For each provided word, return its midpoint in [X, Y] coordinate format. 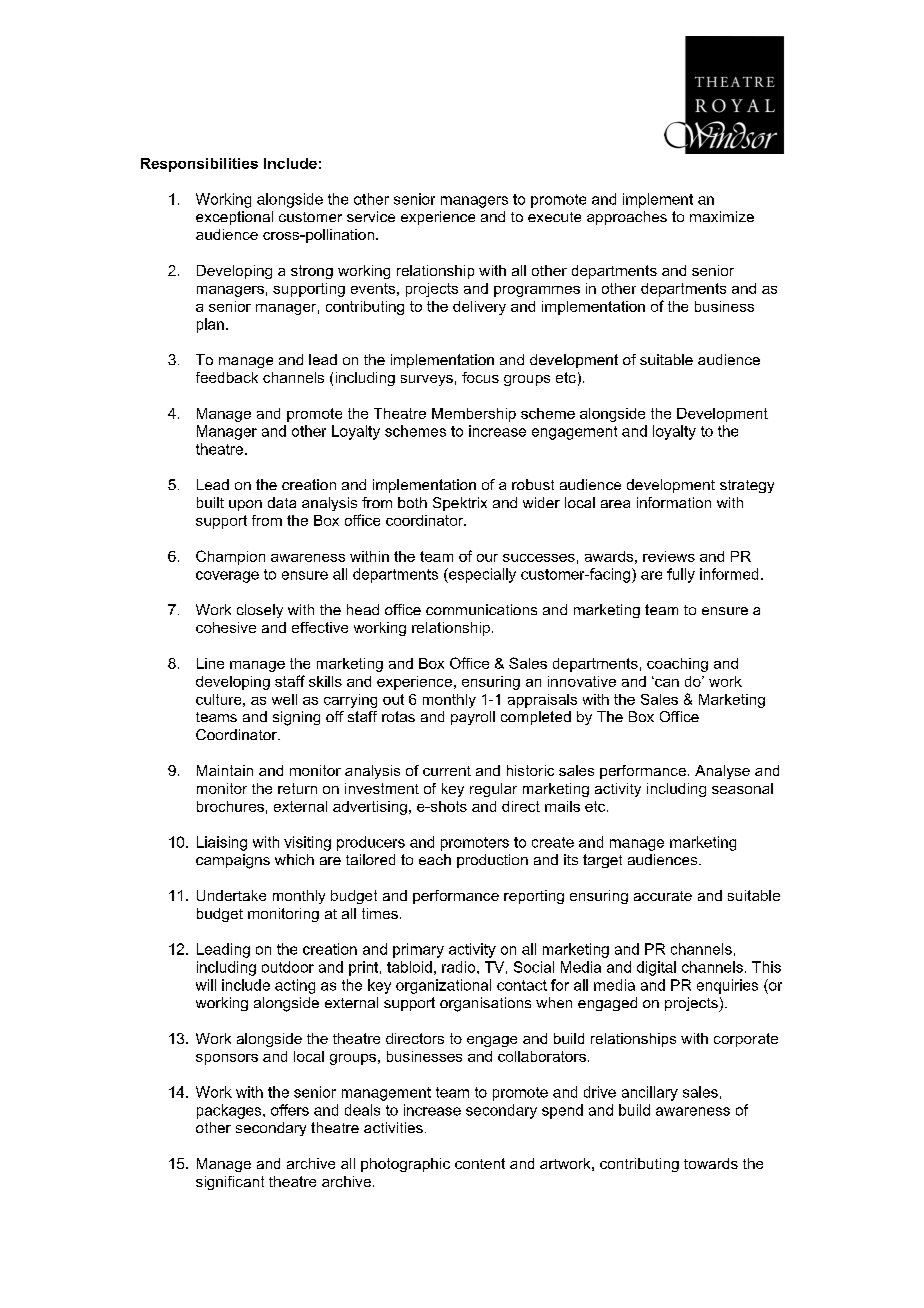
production [492, 861]
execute [554, 217]
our [487, 558]
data [282, 502]
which [294, 859]
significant [230, 1183]
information [674, 502]
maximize [722, 216]
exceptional [234, 218]
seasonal [742, 788]
